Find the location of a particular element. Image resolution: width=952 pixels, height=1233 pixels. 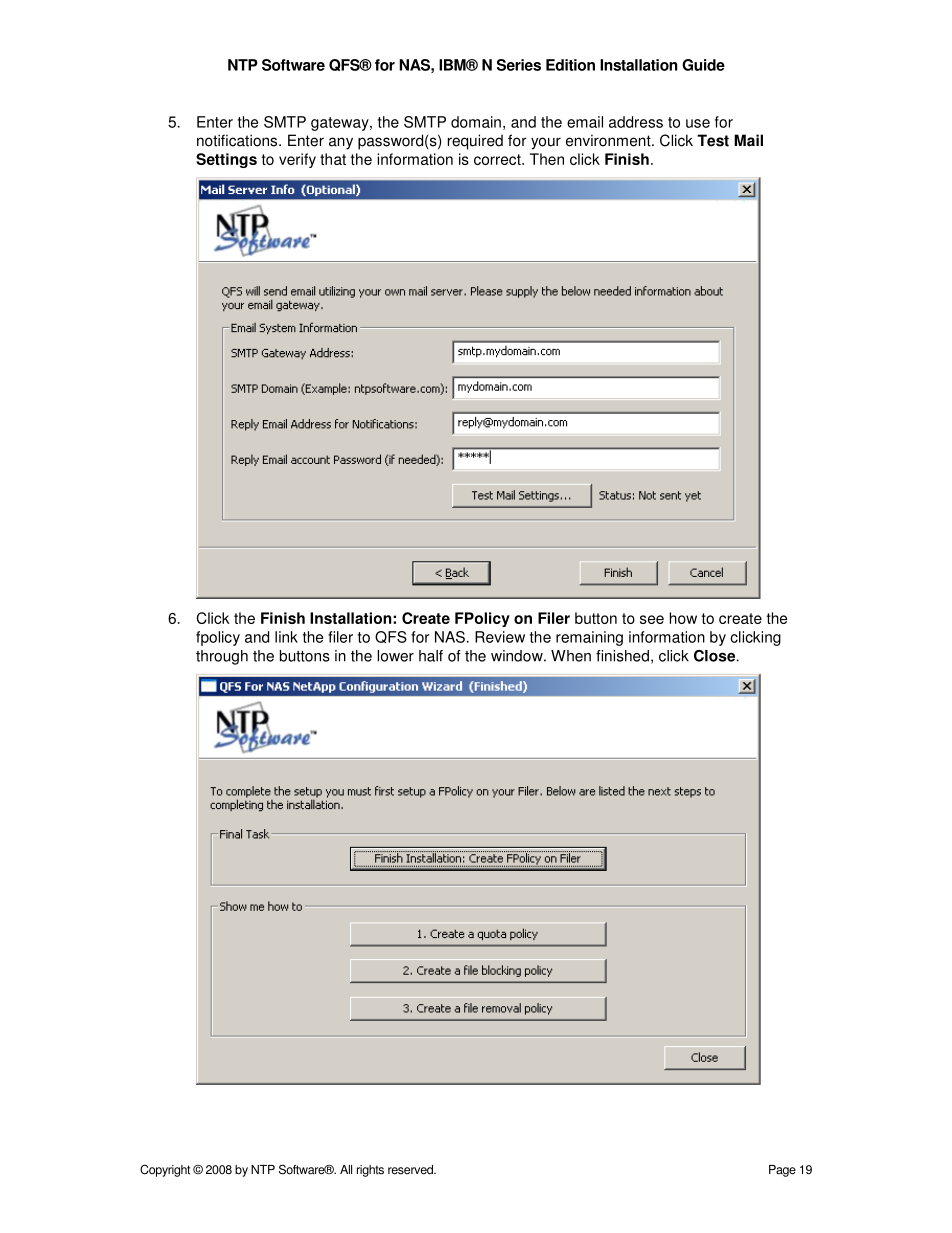

how is located at coordinates (683, 618).
